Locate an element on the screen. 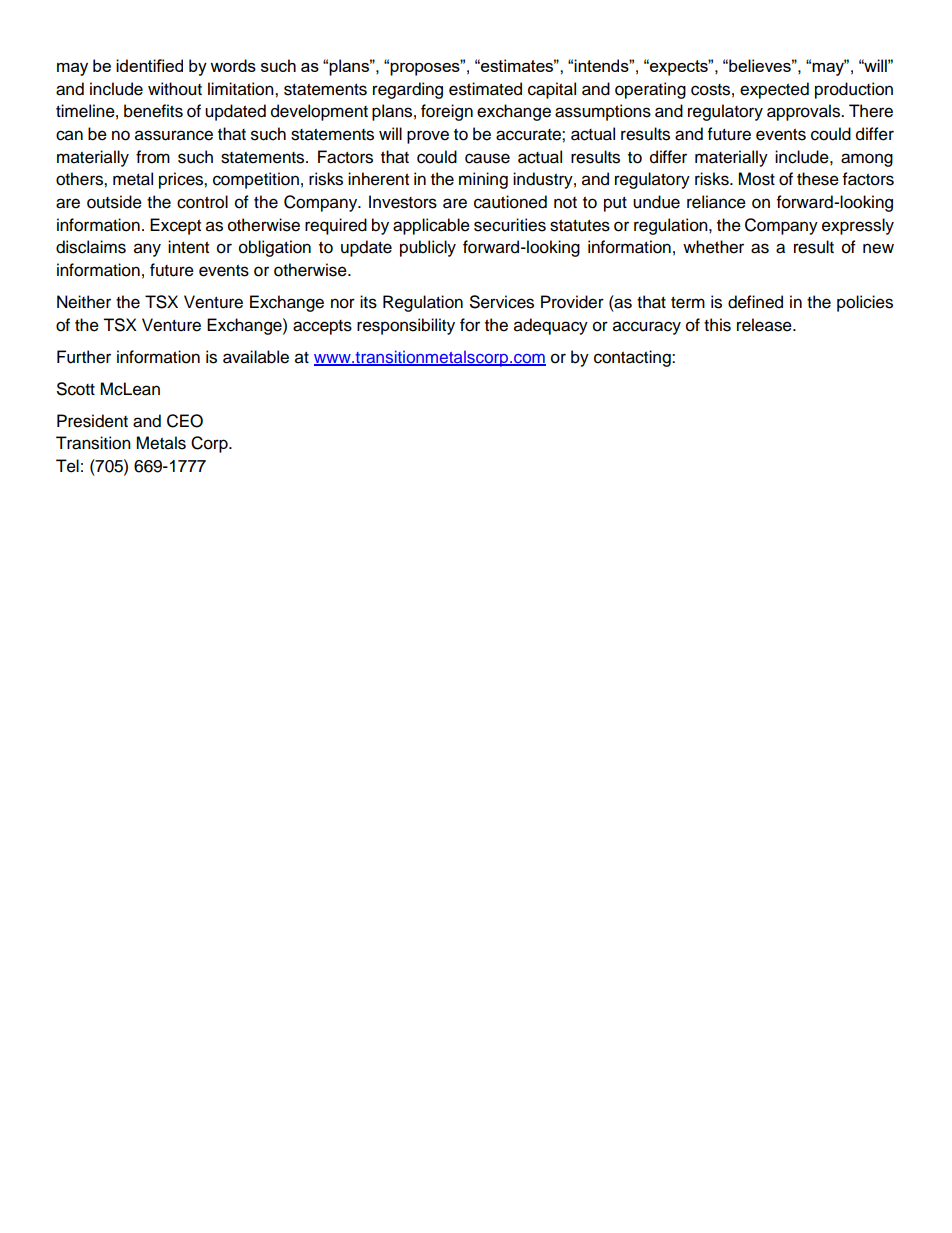 Image resolution: width=952 pixels, height=1233 pixels. Tel is located at coordinates (67, 466).
